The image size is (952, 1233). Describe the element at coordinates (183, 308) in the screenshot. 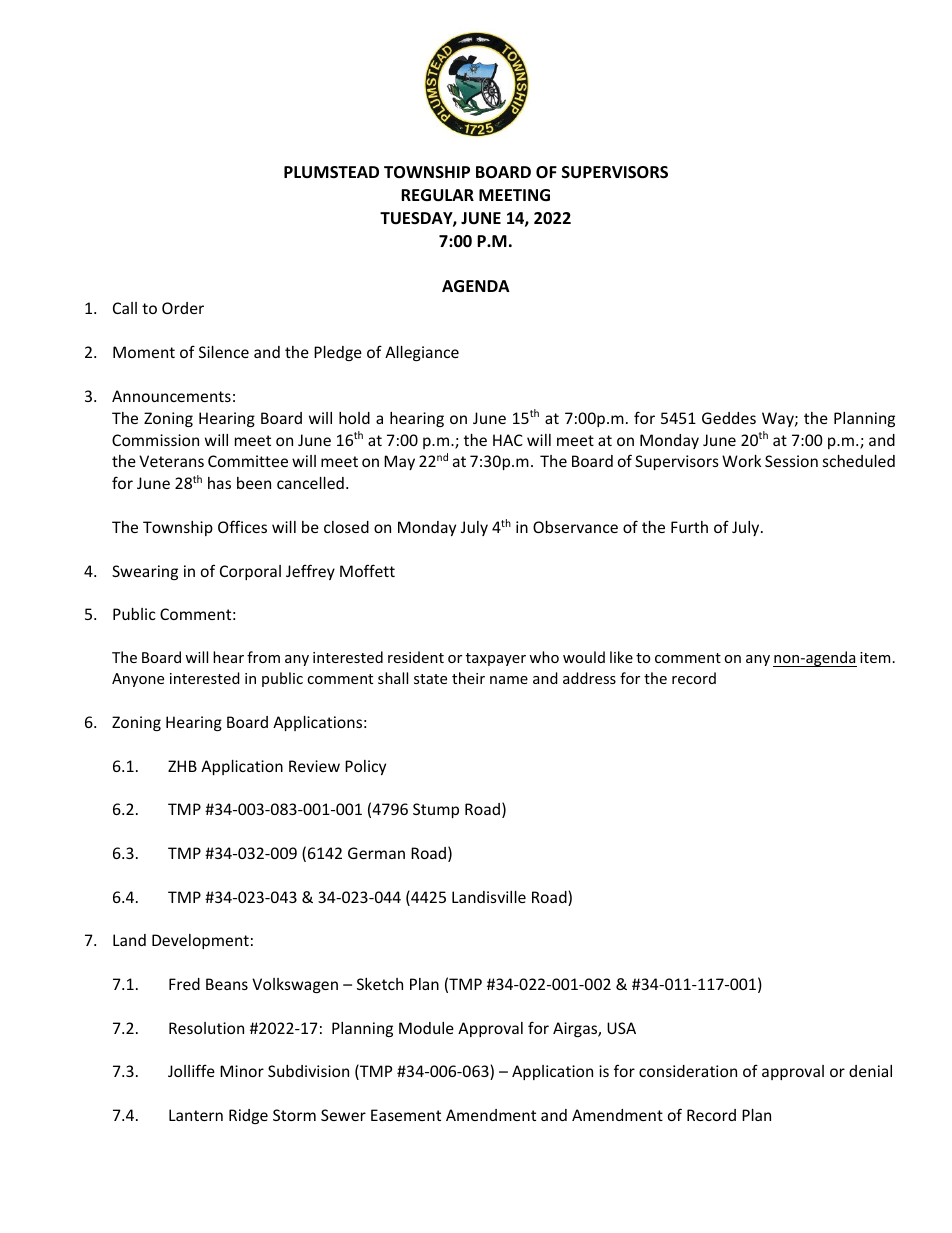

I see `Order` at that location.
